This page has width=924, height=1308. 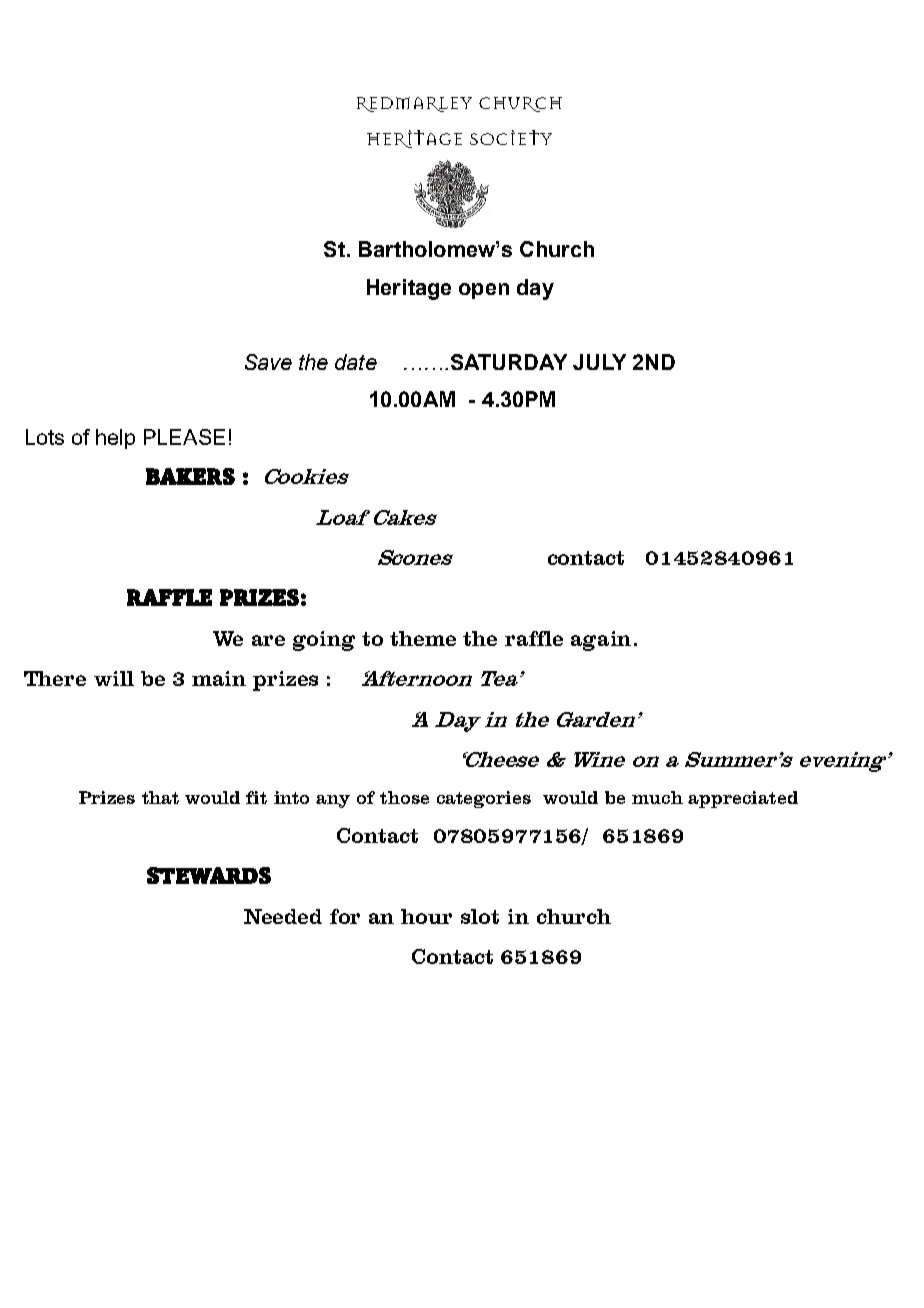 What do you see at coordinates (324, 641) in the page?
I see `going` at bounding box center [324, 641].
